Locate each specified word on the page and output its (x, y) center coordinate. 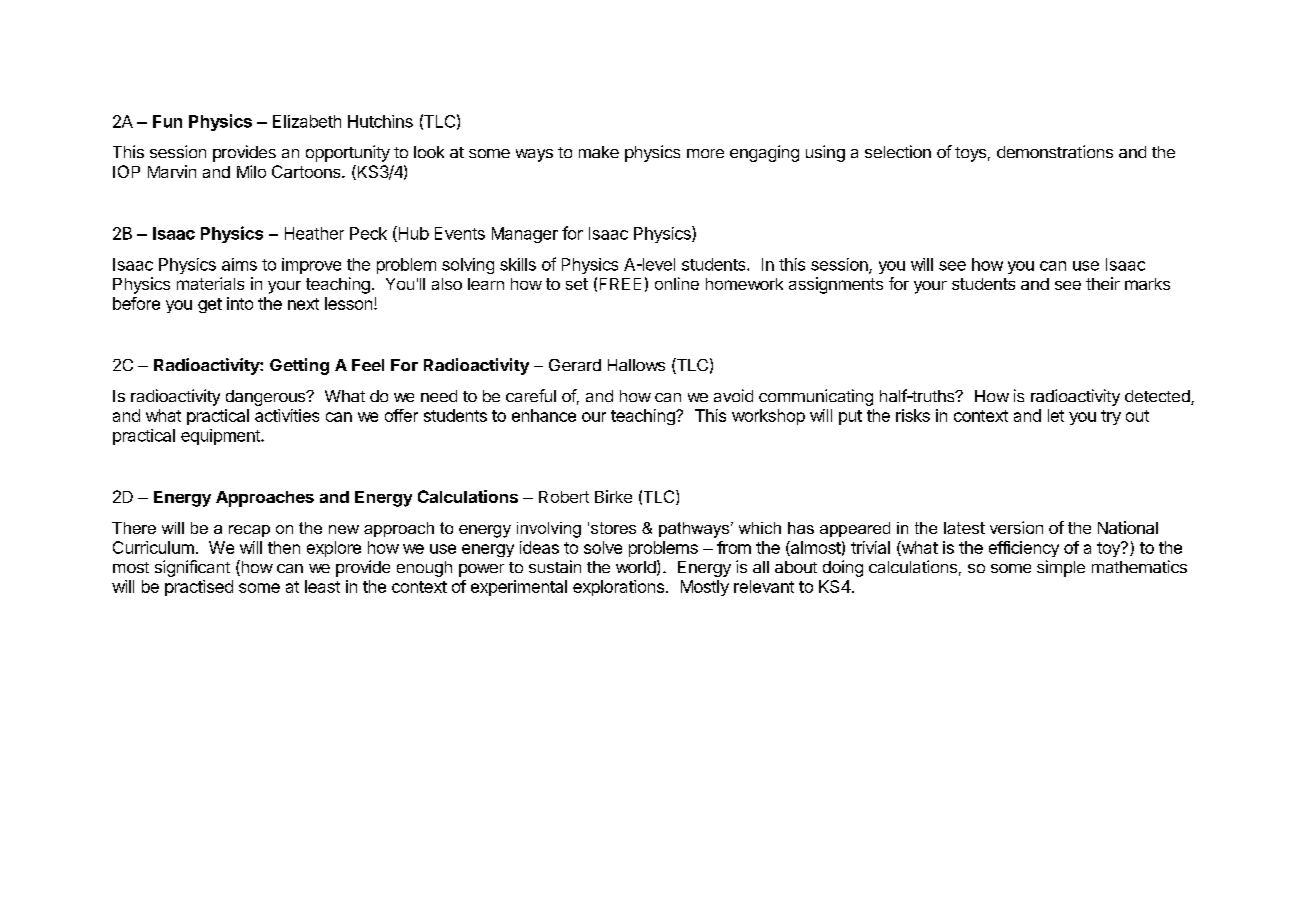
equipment (221, 437)
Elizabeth (307, 121)
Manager (525, 235)
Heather (314, 233)
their (1103, 283)
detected (1158, 397)
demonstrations (1055, 151)
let (1056, 415)
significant (192, 568)
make (599, 152)
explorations (618, 588)
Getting (299, 366)
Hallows (636, 365)
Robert (564, 497)
